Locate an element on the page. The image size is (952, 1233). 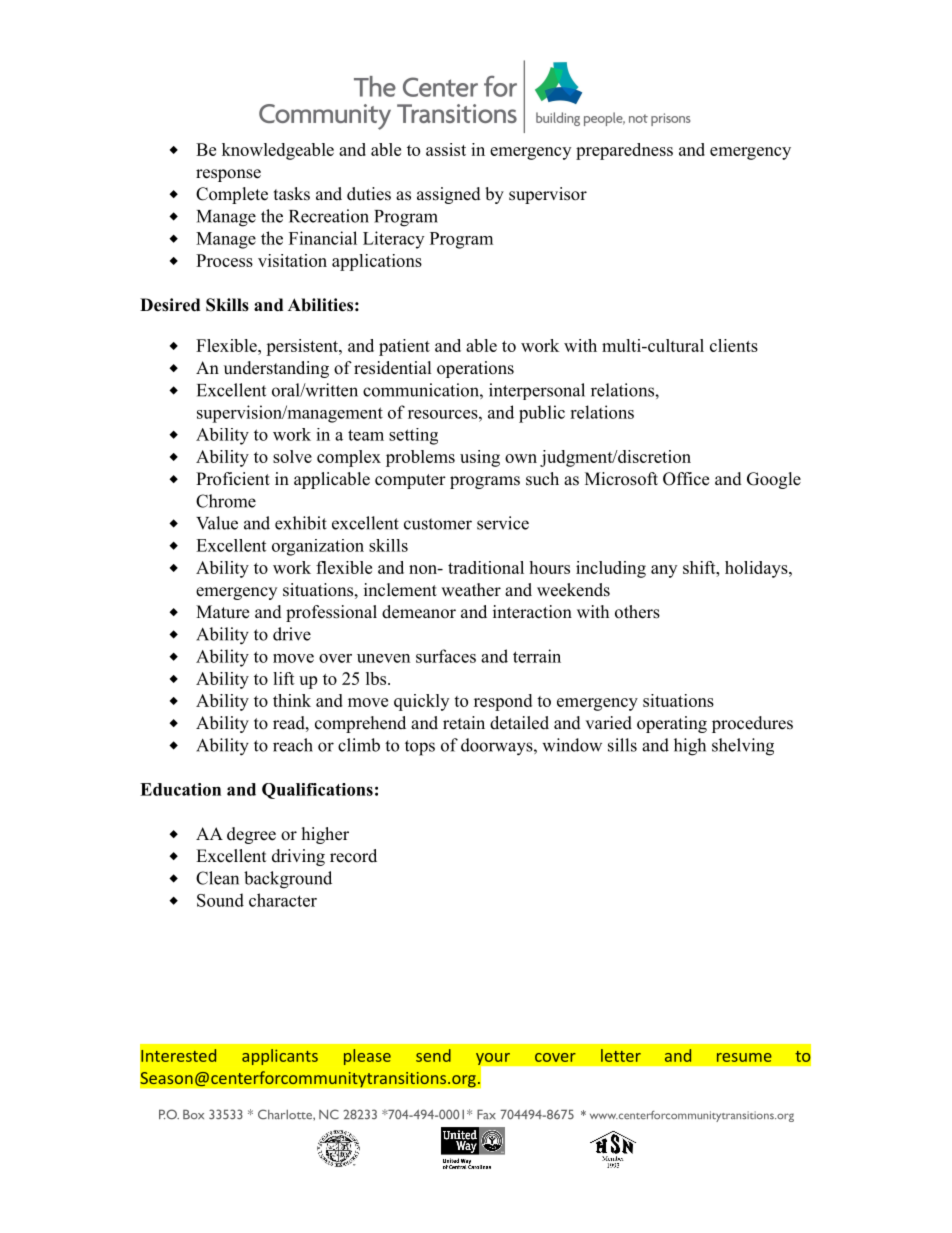
applicants is located at coordinates (280, 1057).
